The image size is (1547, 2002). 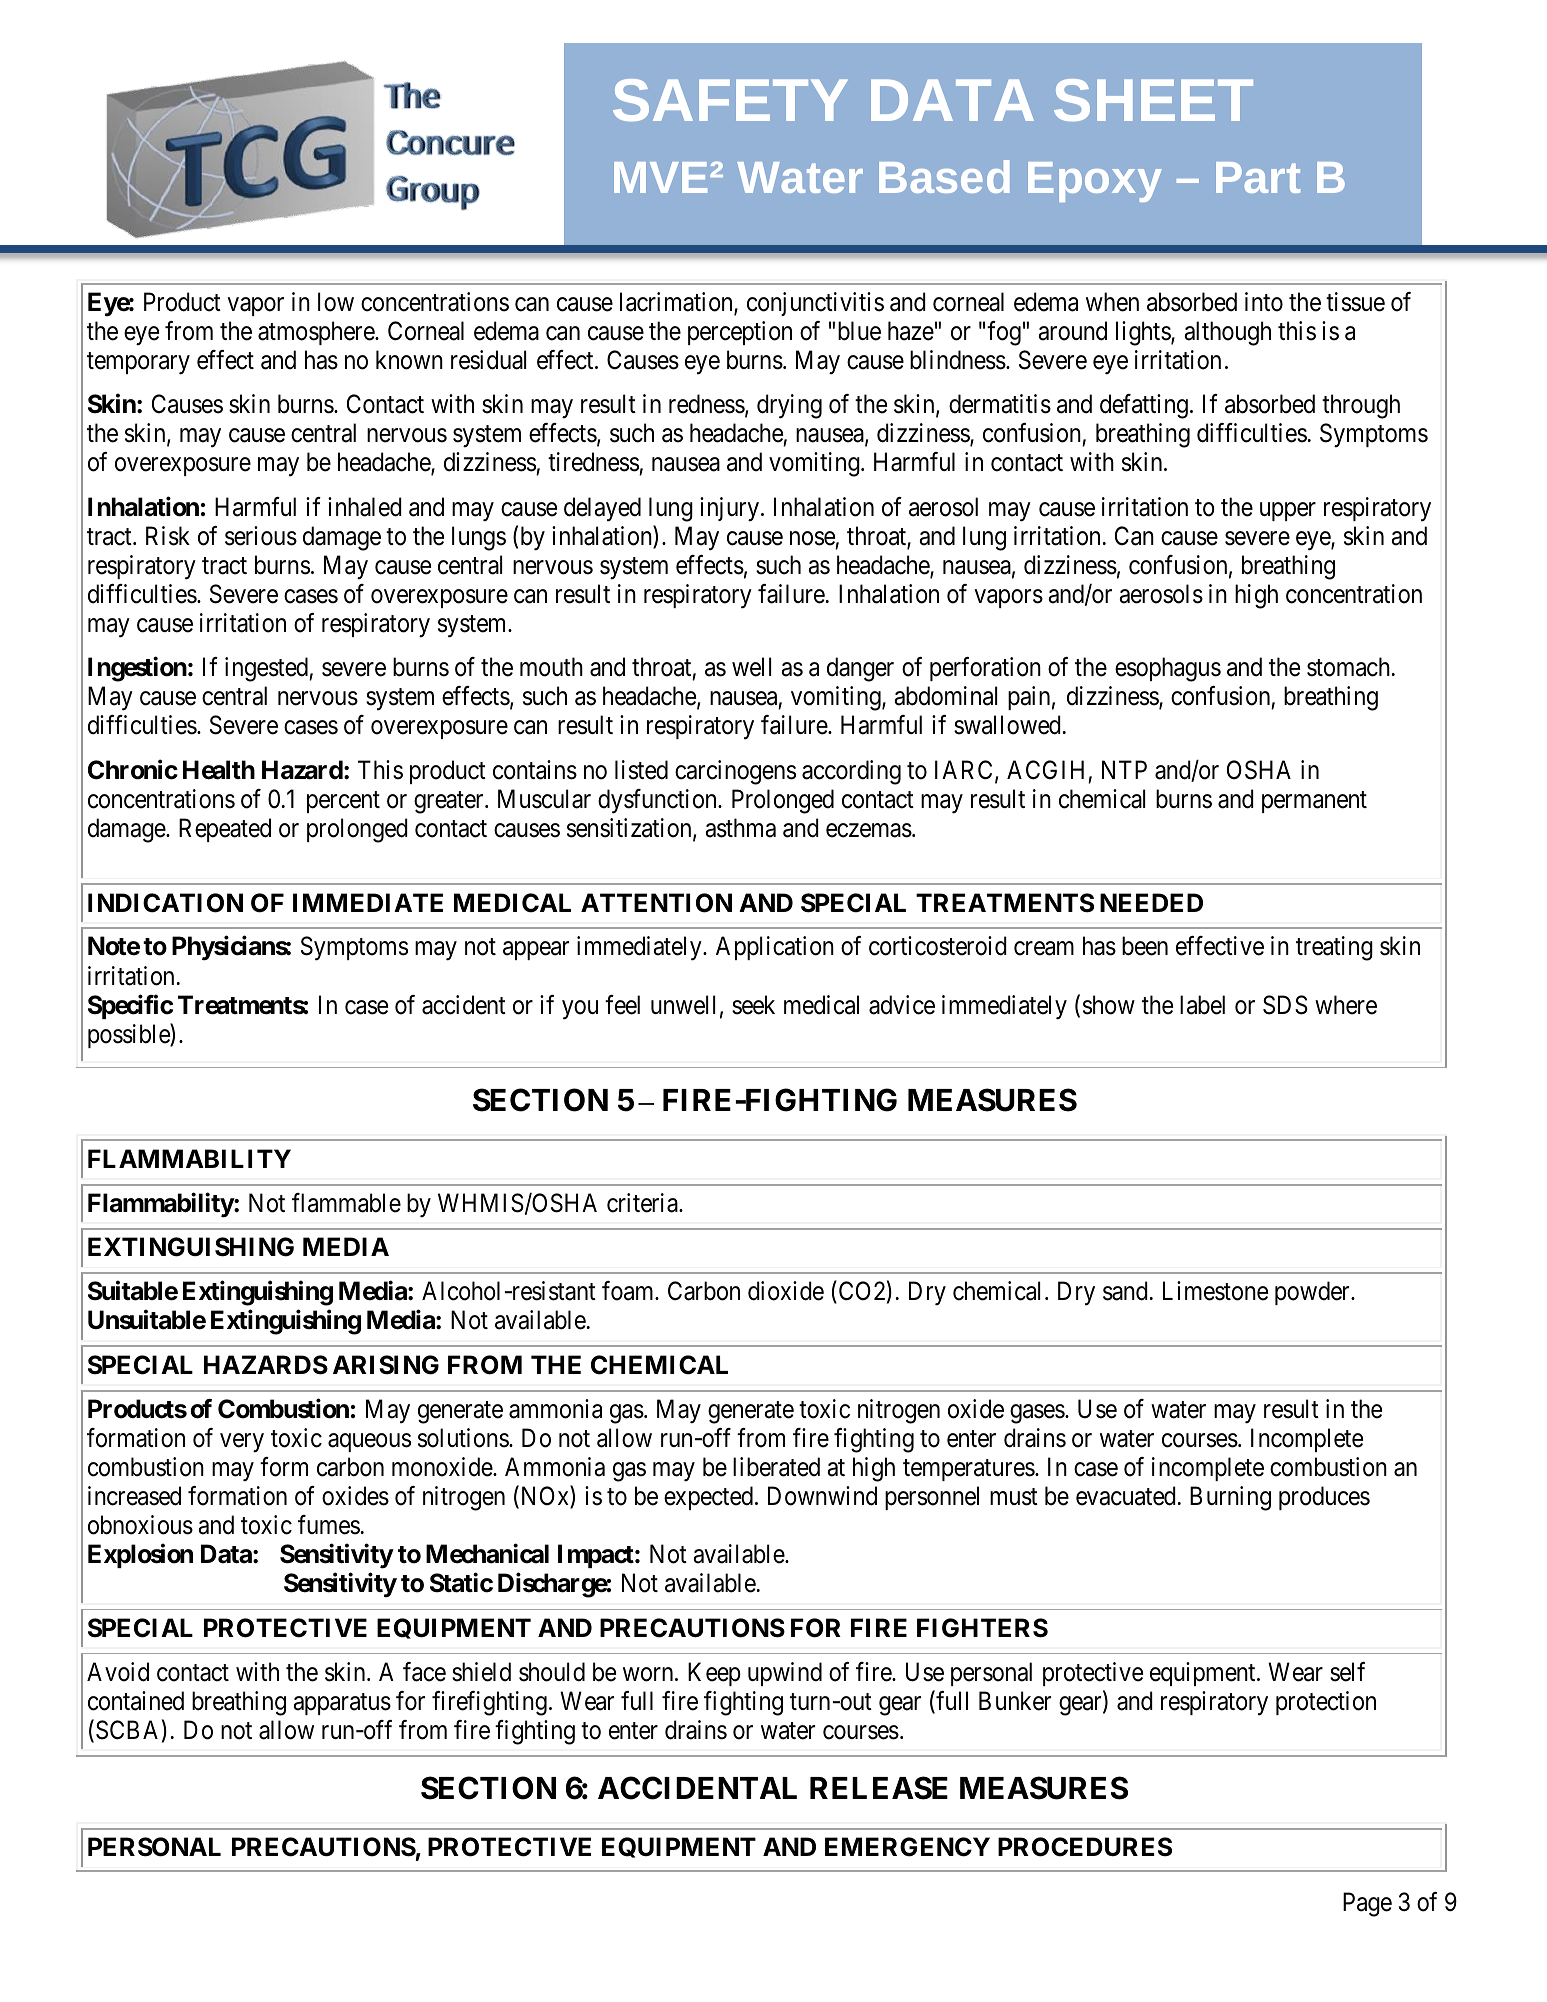 What do you see at coordinates (730, 100) in the screenshot?
I see `SAFETY` at bounding box center [730, 100].
